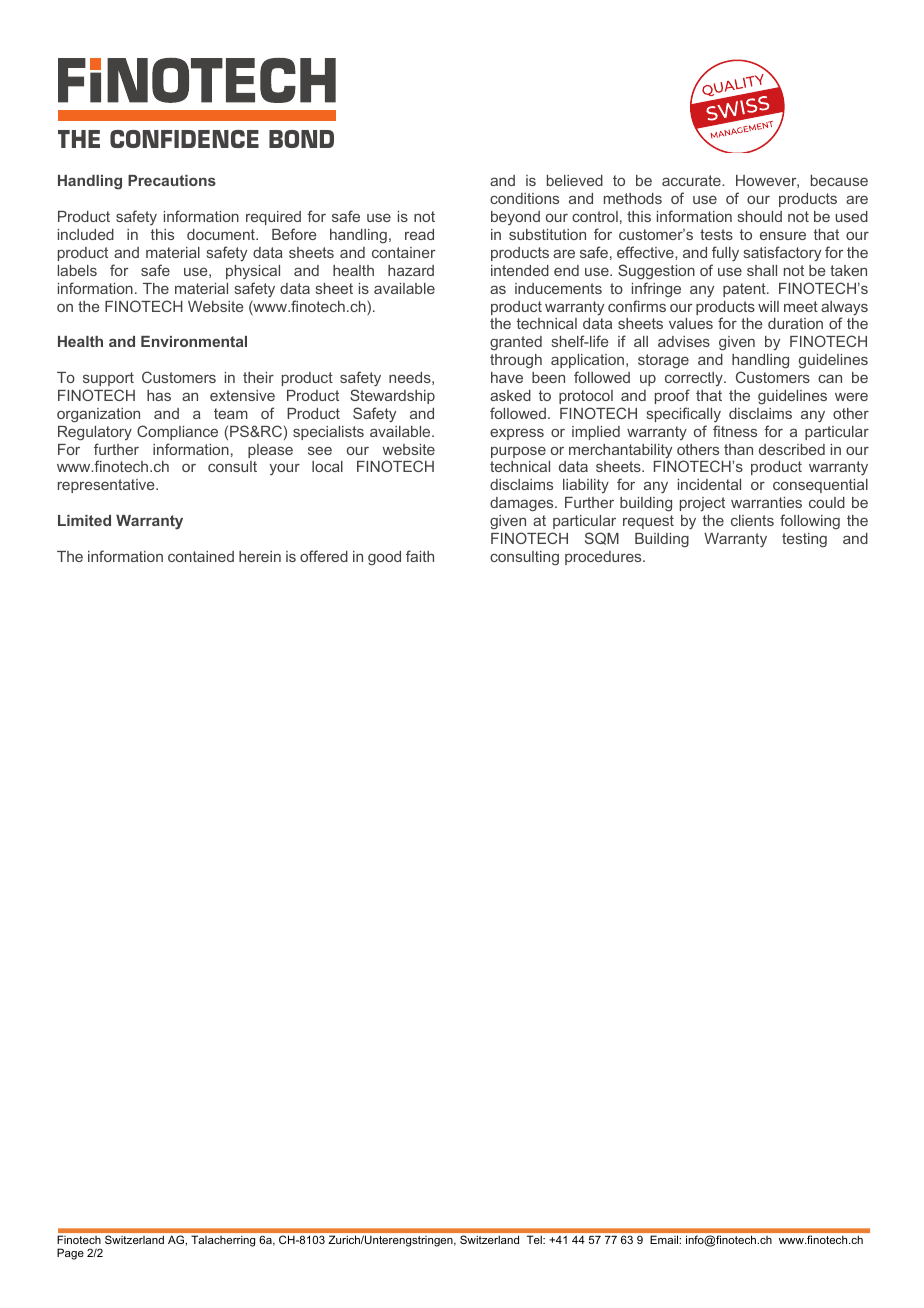 This document has width=924, height=1308. What do you see at coordinates (201, 556) in the document?
I see `contained` at bounding box center [201, 556].
